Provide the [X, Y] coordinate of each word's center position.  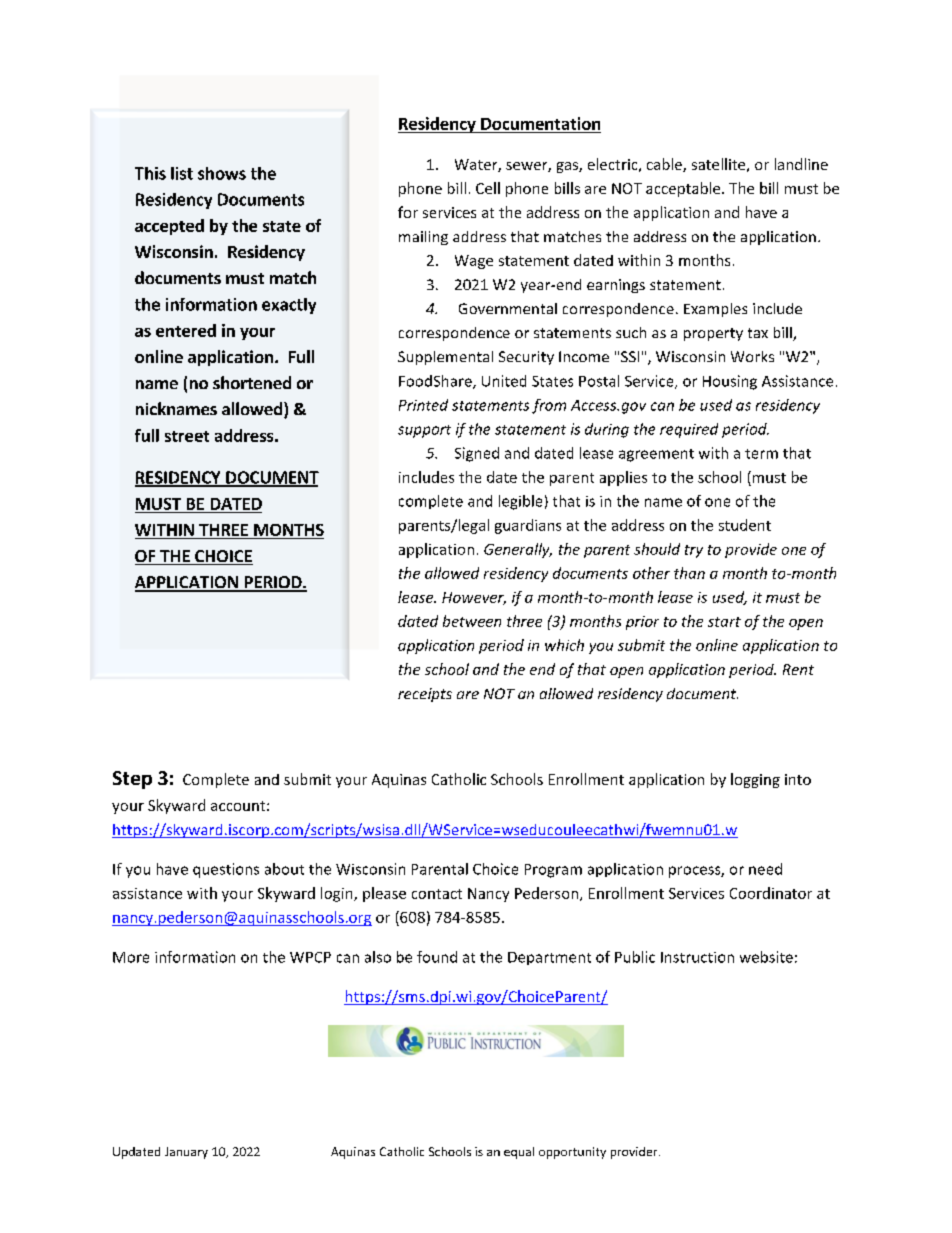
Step [132, 780]
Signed [477, 454]
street [187, 436]
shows [222, 173]
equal [519, 1153]
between [472, 621]
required [689, 430]
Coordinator [771, 893]
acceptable [684, 189]
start [724, 622]
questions [226, 870]
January [186, 1153]
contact [437, 894]
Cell [488, 188]
